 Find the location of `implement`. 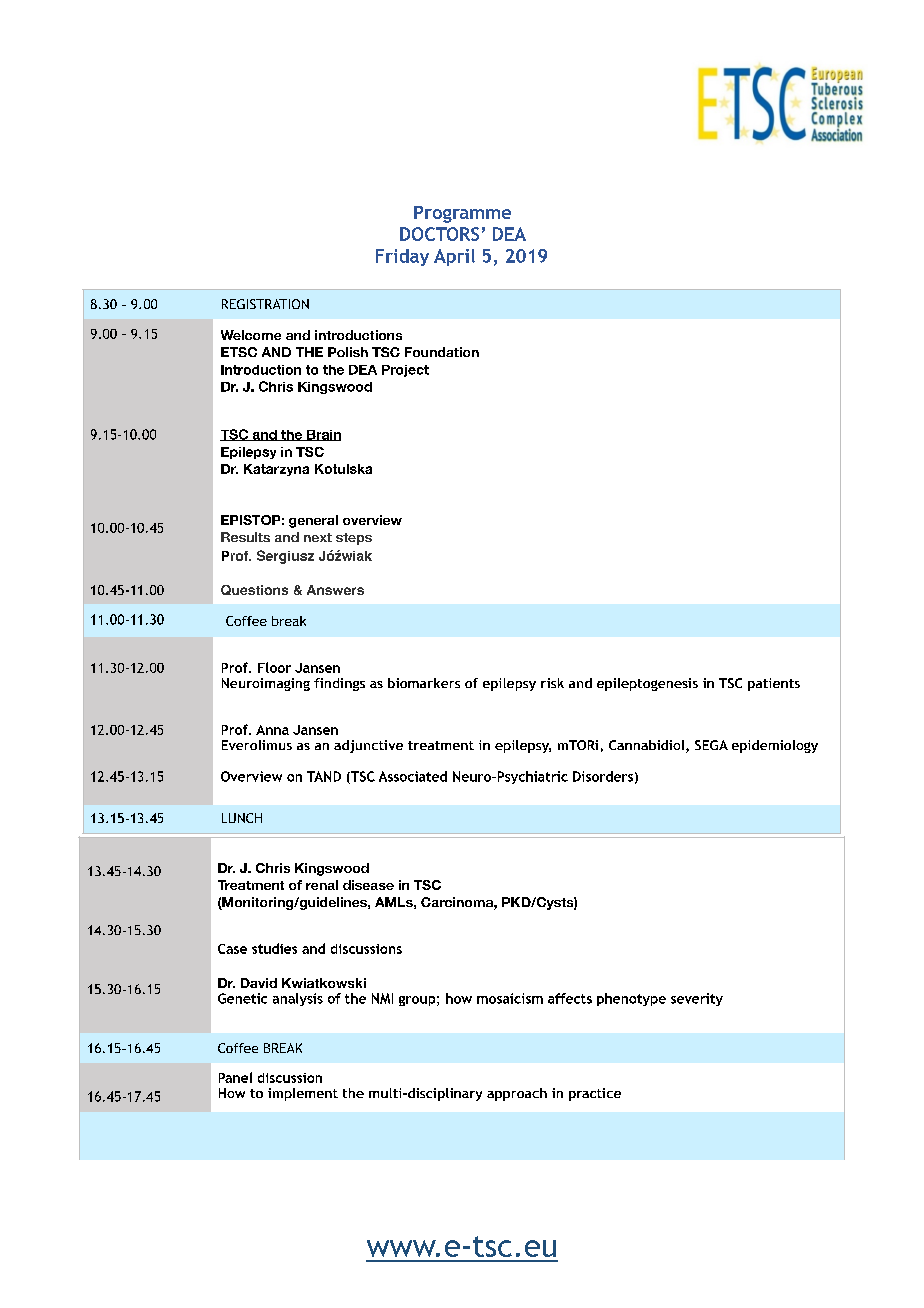

implement is located at coordinates (303, 1094).
